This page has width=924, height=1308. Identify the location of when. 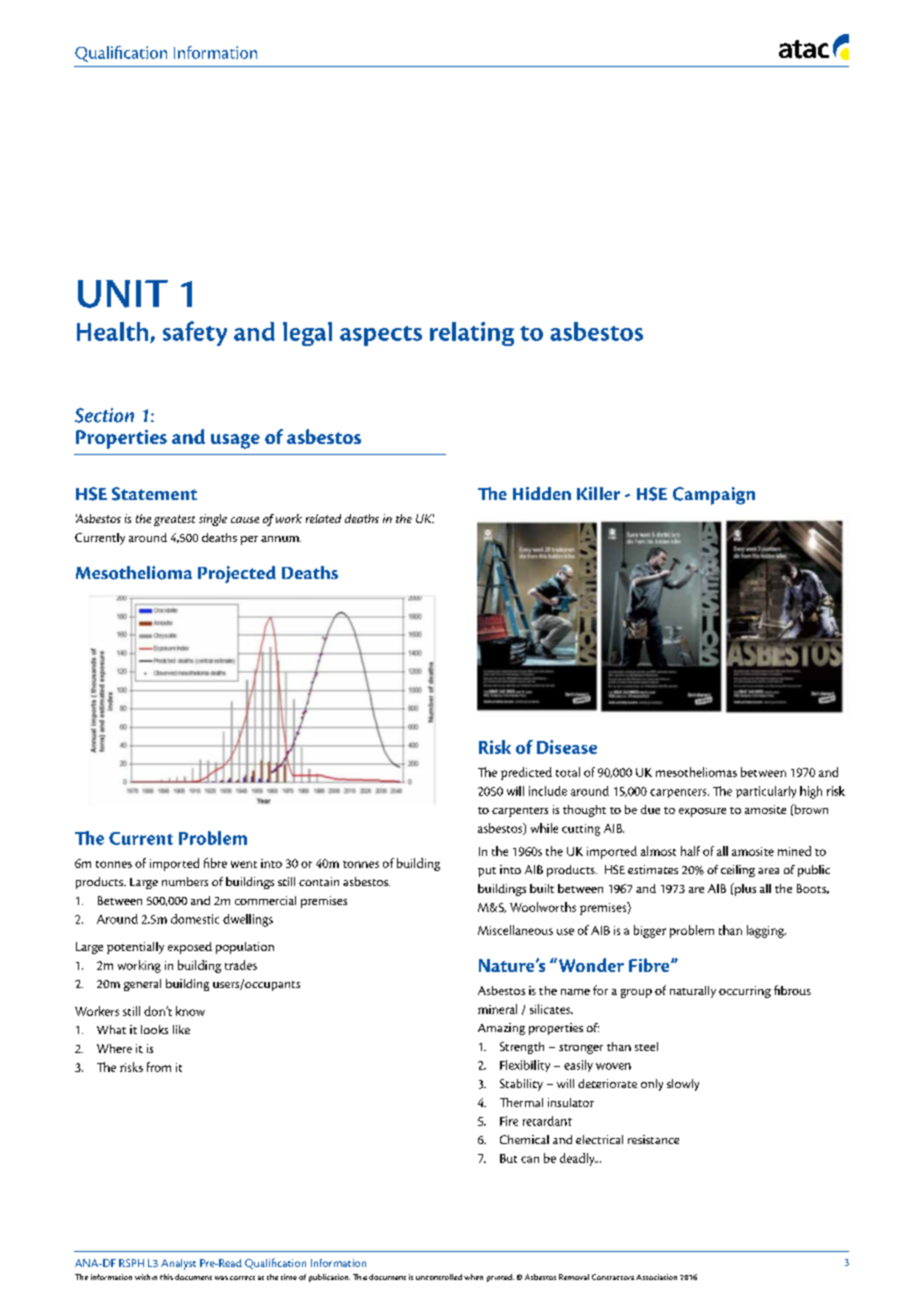
(473, 1277).
